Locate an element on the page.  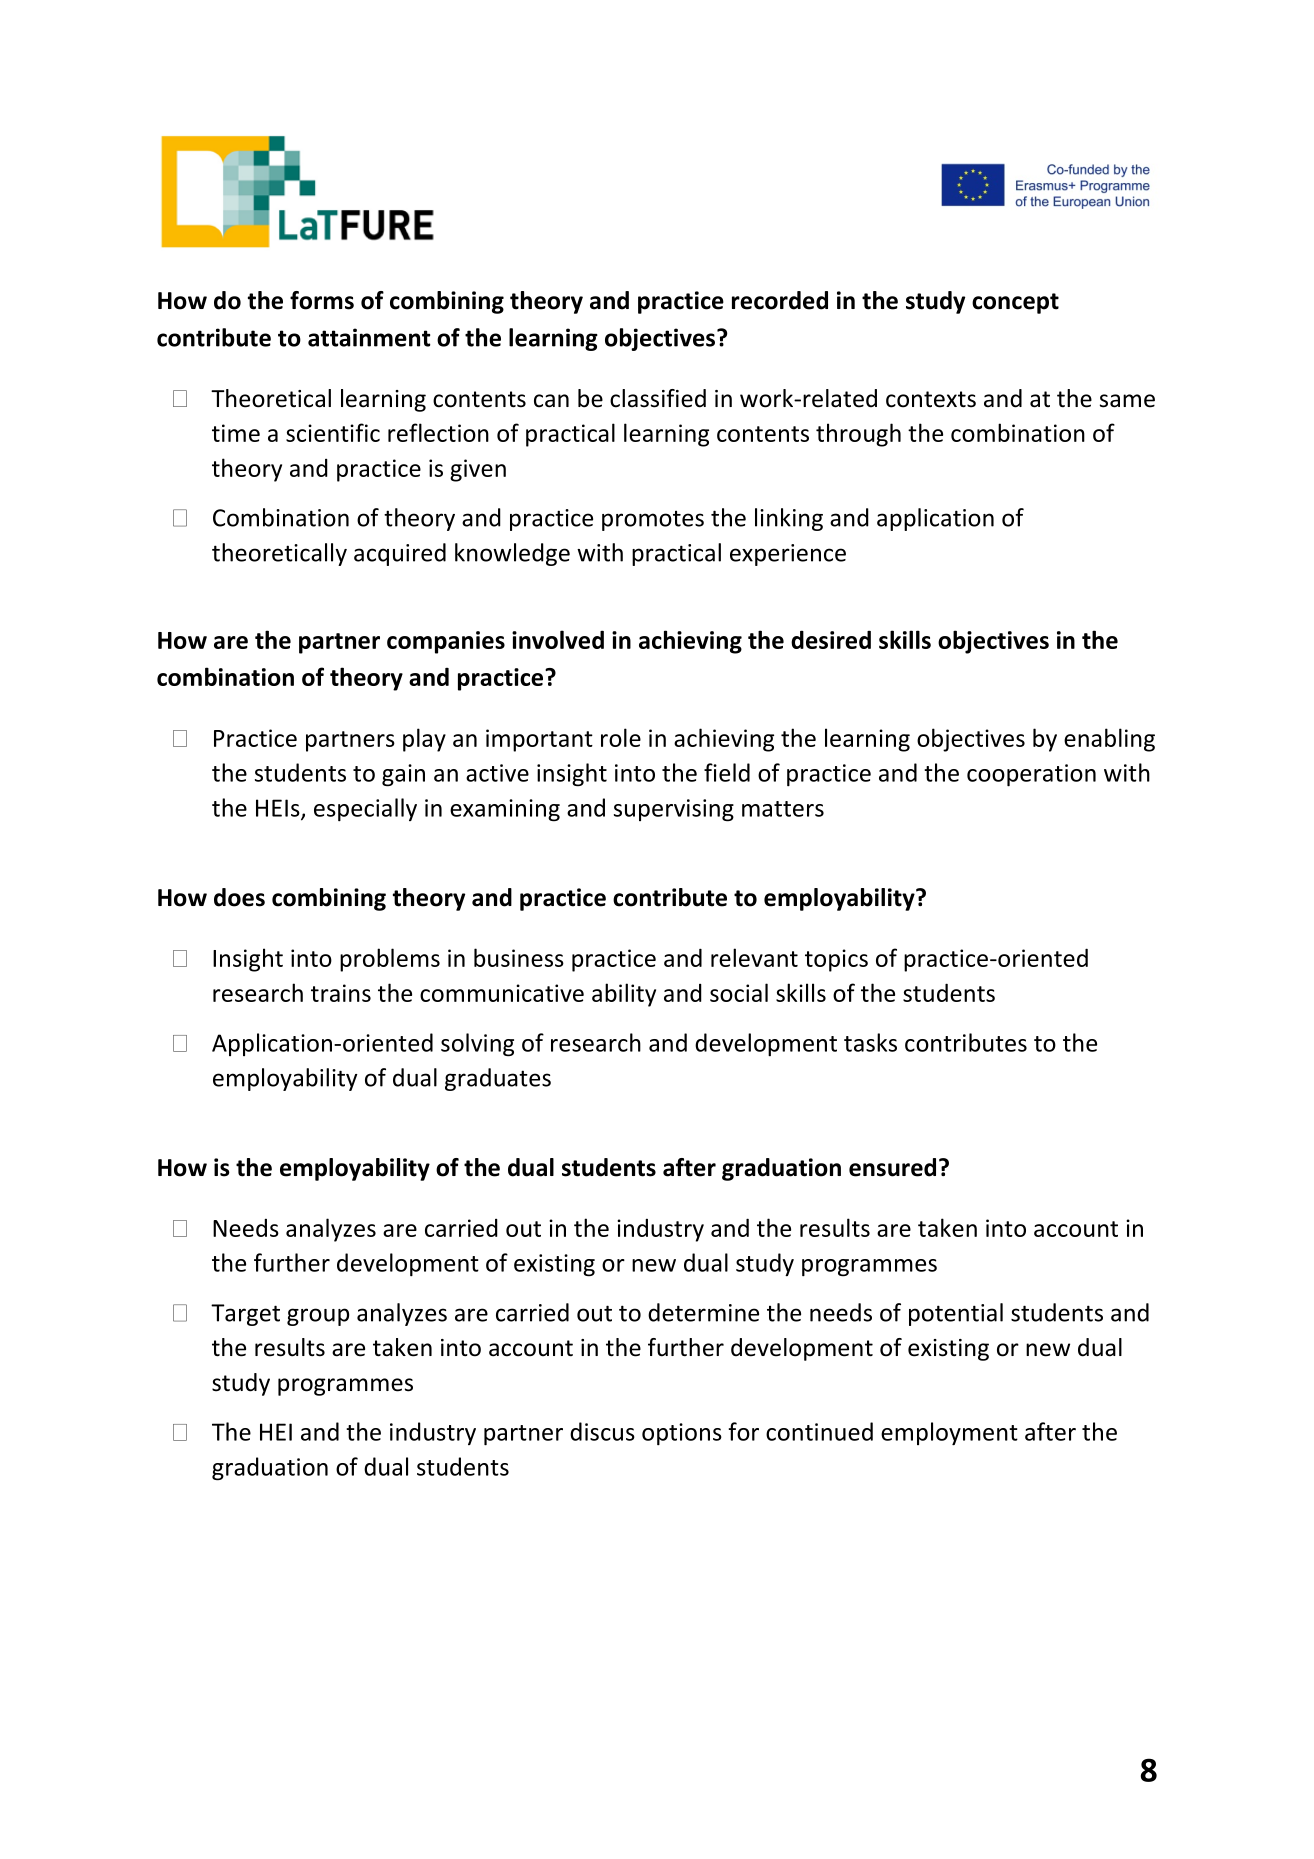
options is located at coordinates (682, 1434).
